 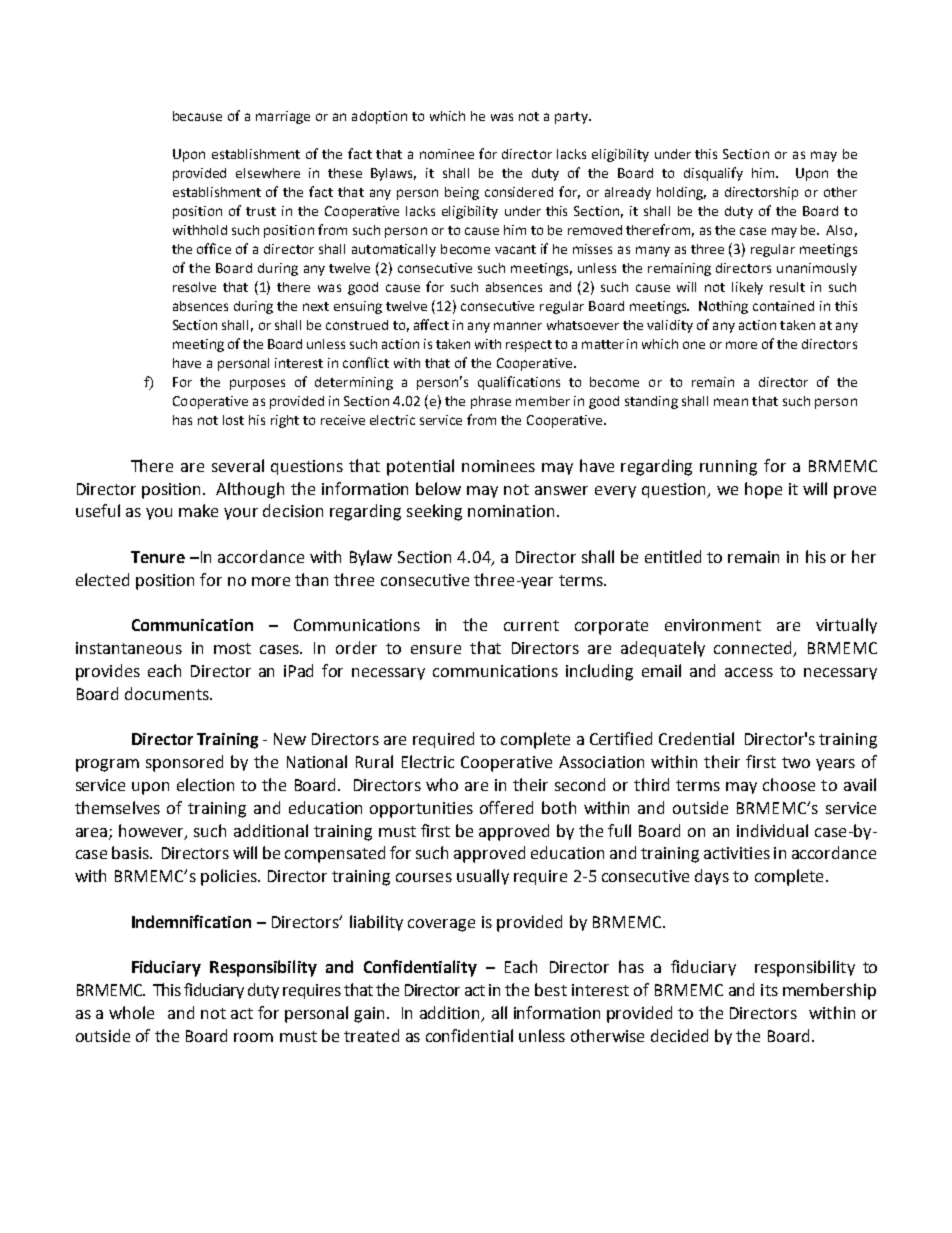 I want to click on elsewhere, so click(x=268, y=173).
